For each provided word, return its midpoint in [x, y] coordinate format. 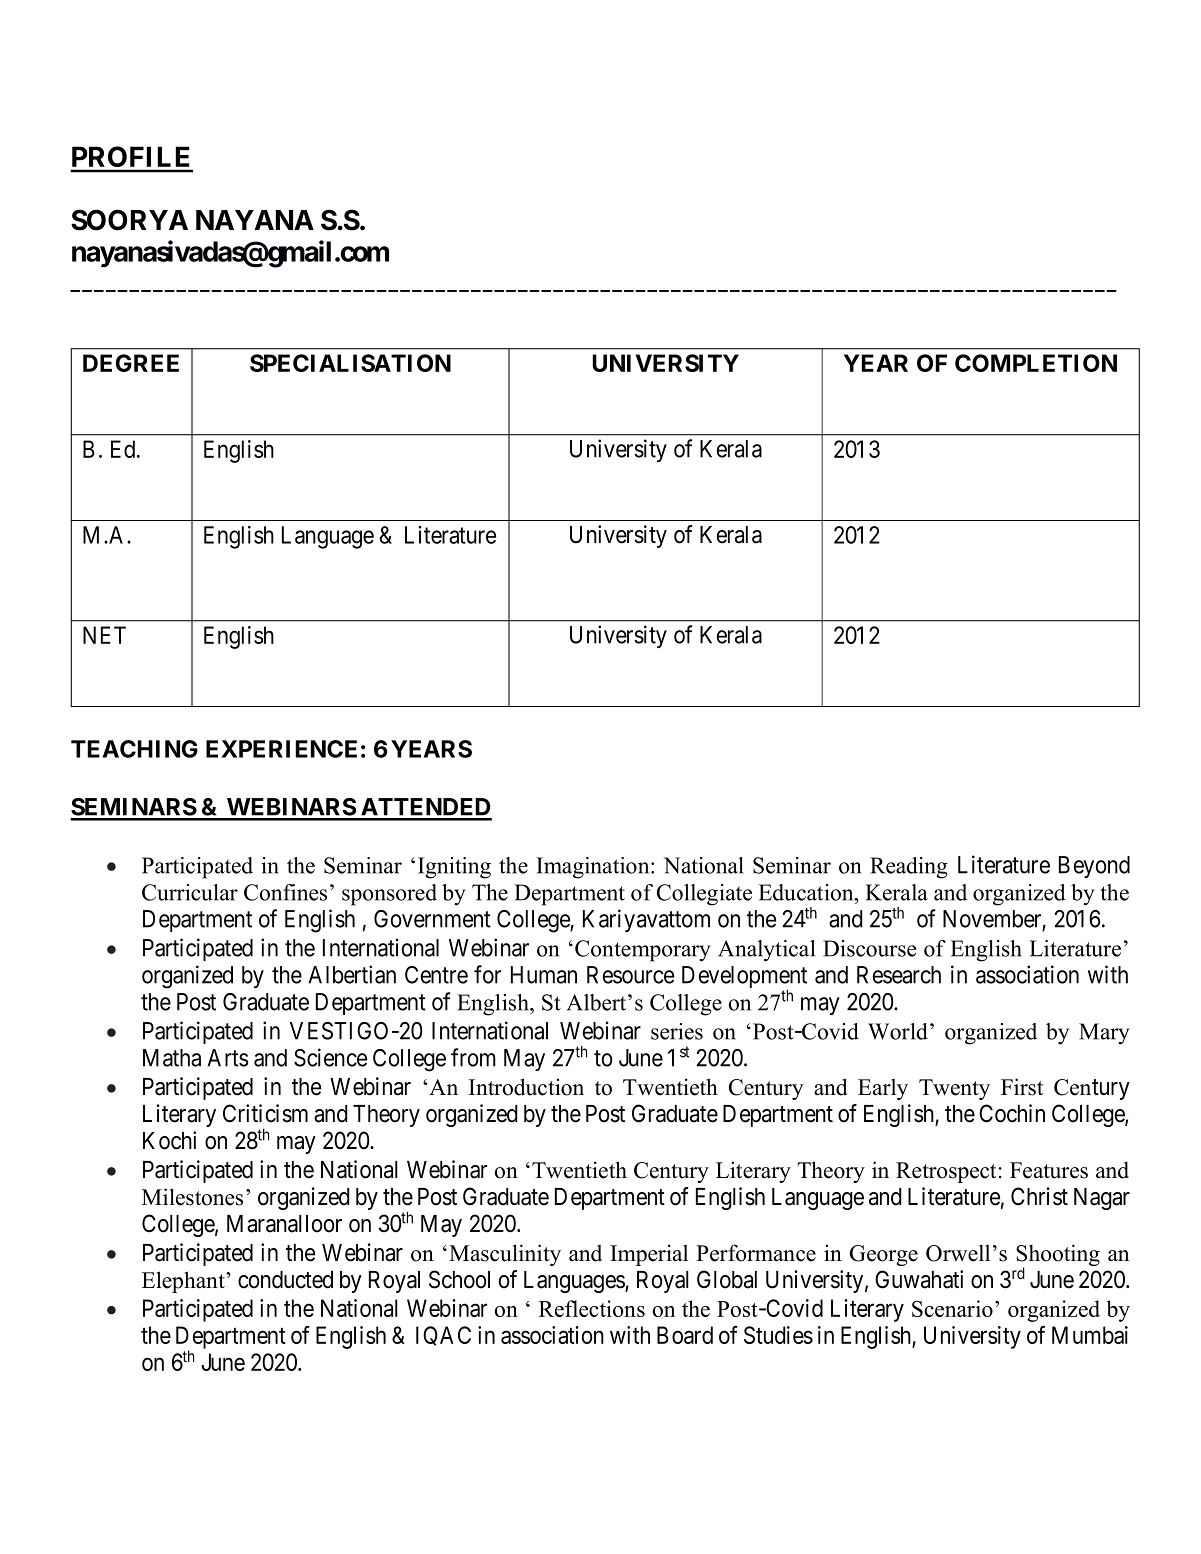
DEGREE [131, 363]
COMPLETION [1036, 363]
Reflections [592, 1308]
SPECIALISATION [350, 363]
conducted [285, 1280]
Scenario [952, 1308]
